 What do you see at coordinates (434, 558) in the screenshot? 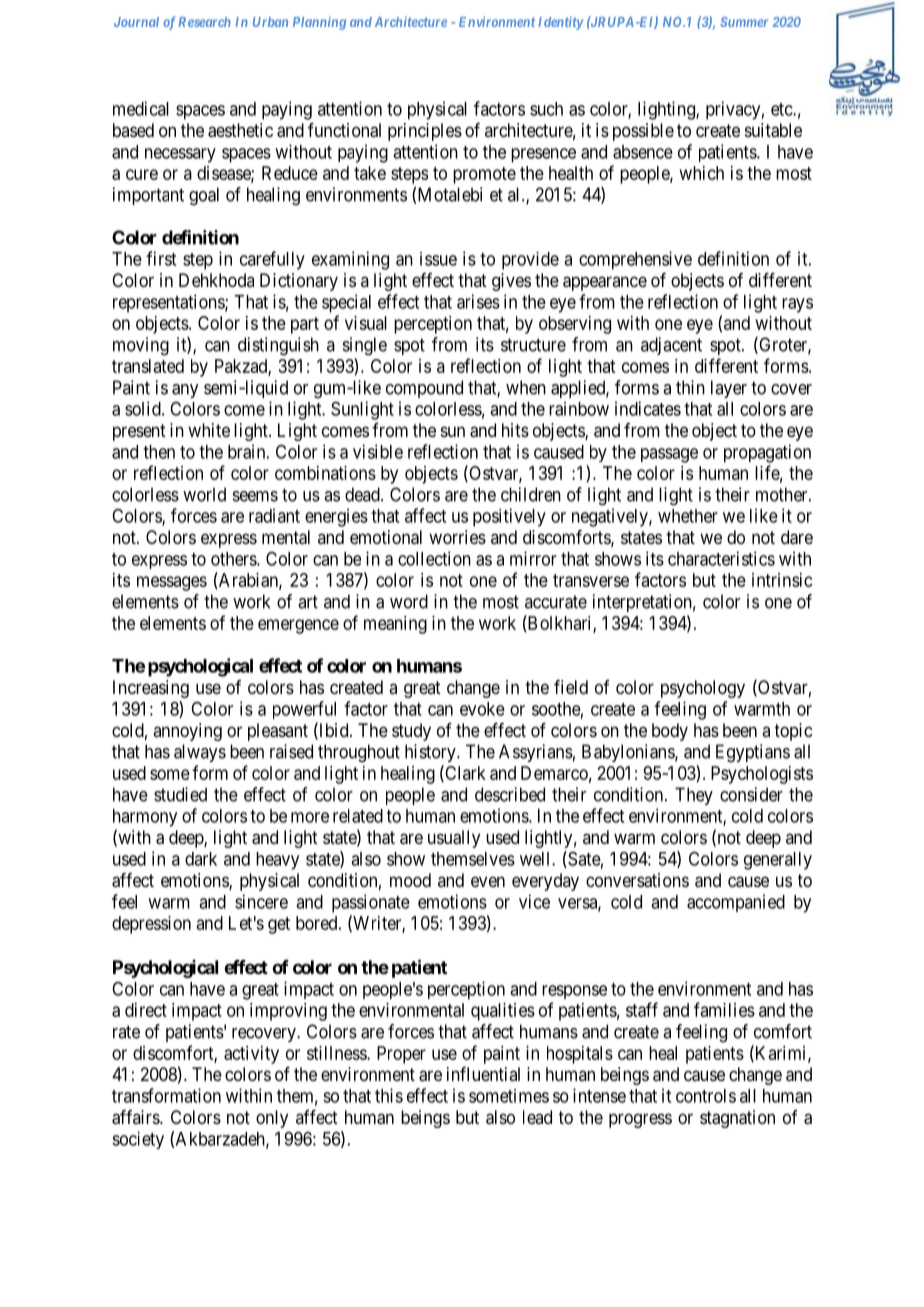
I see `collection` at bounding box center [434, 558].
